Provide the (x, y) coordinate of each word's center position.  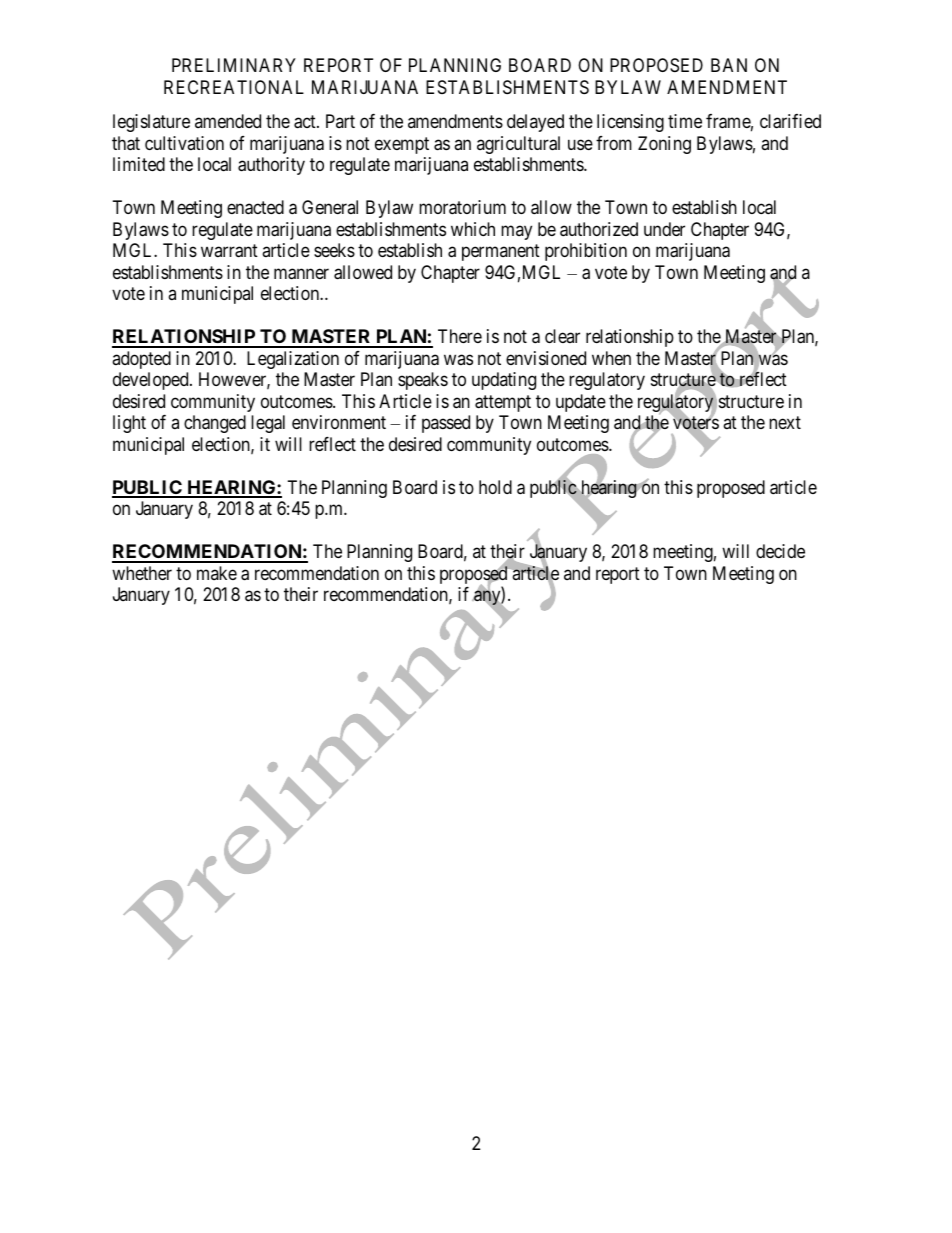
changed (215, 424)
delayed (535, 123)
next (785, 422)
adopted (141, 360)
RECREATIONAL (234, 87)
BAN (729, 65)
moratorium (462, 207)
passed (446, 424)
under (664, 229)
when (611, 358)
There (460, 336)
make (217, 573)
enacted (255, 207)
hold (495, 487)
